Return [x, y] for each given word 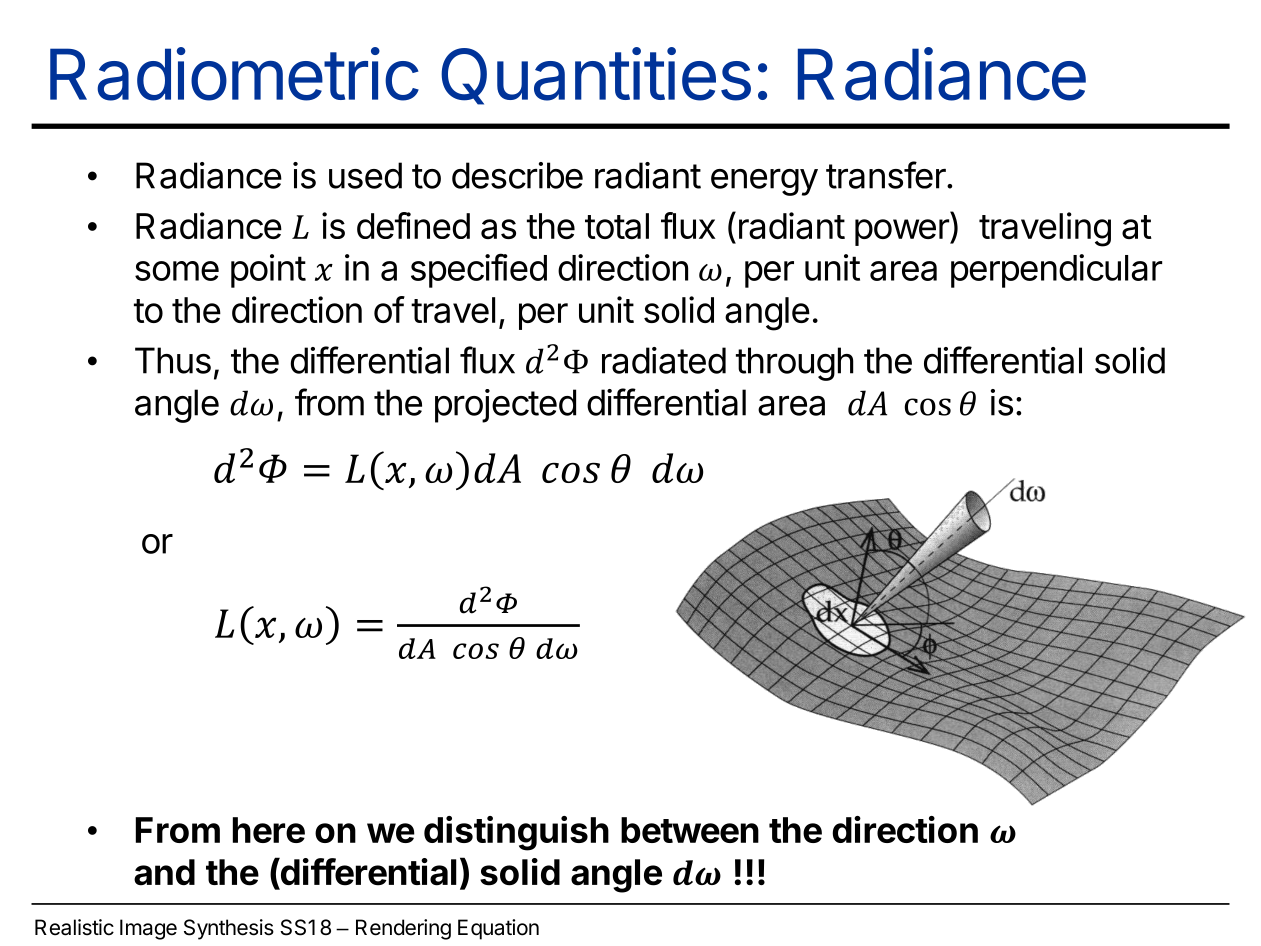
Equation [498, 929]
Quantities [596, 76]
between [690, 830]
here [269, 830]
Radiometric [234, 74]
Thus [173, 360]
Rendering [403, 929]
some [177, 271]
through [795, 364]
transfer [886, 175]
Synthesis [229, 929]
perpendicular [1056, 271]
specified [479, 270]
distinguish [516, 833]
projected [505, 406]
